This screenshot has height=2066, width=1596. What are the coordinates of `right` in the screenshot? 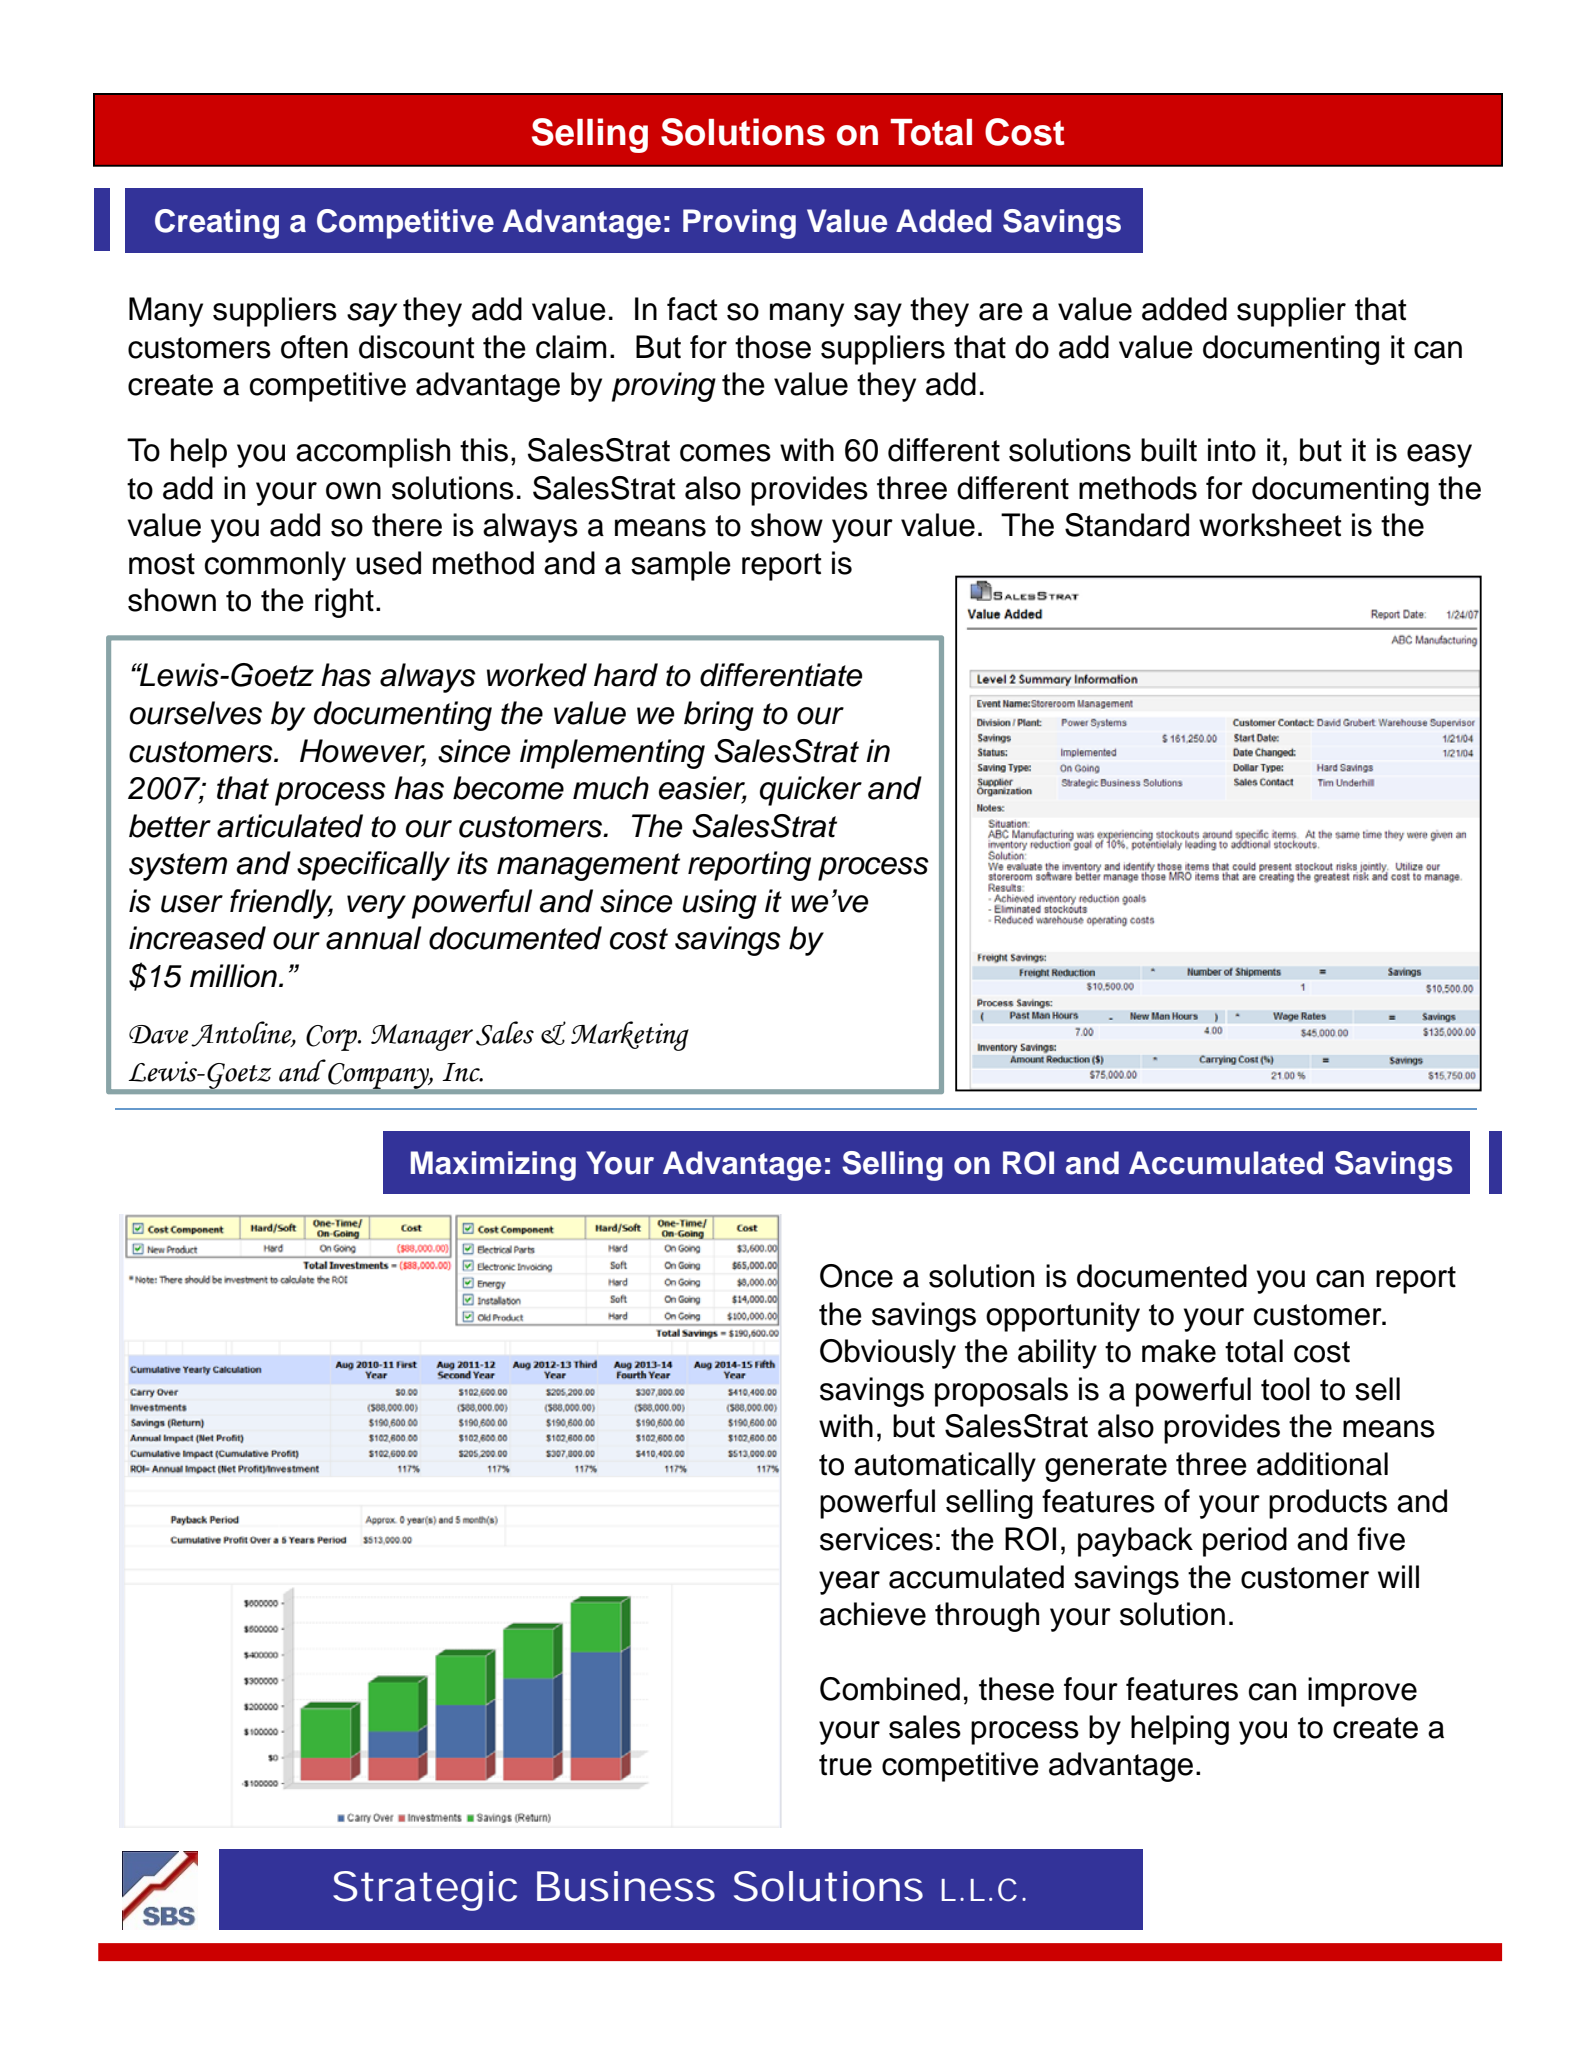 It's located at (344, 603).
